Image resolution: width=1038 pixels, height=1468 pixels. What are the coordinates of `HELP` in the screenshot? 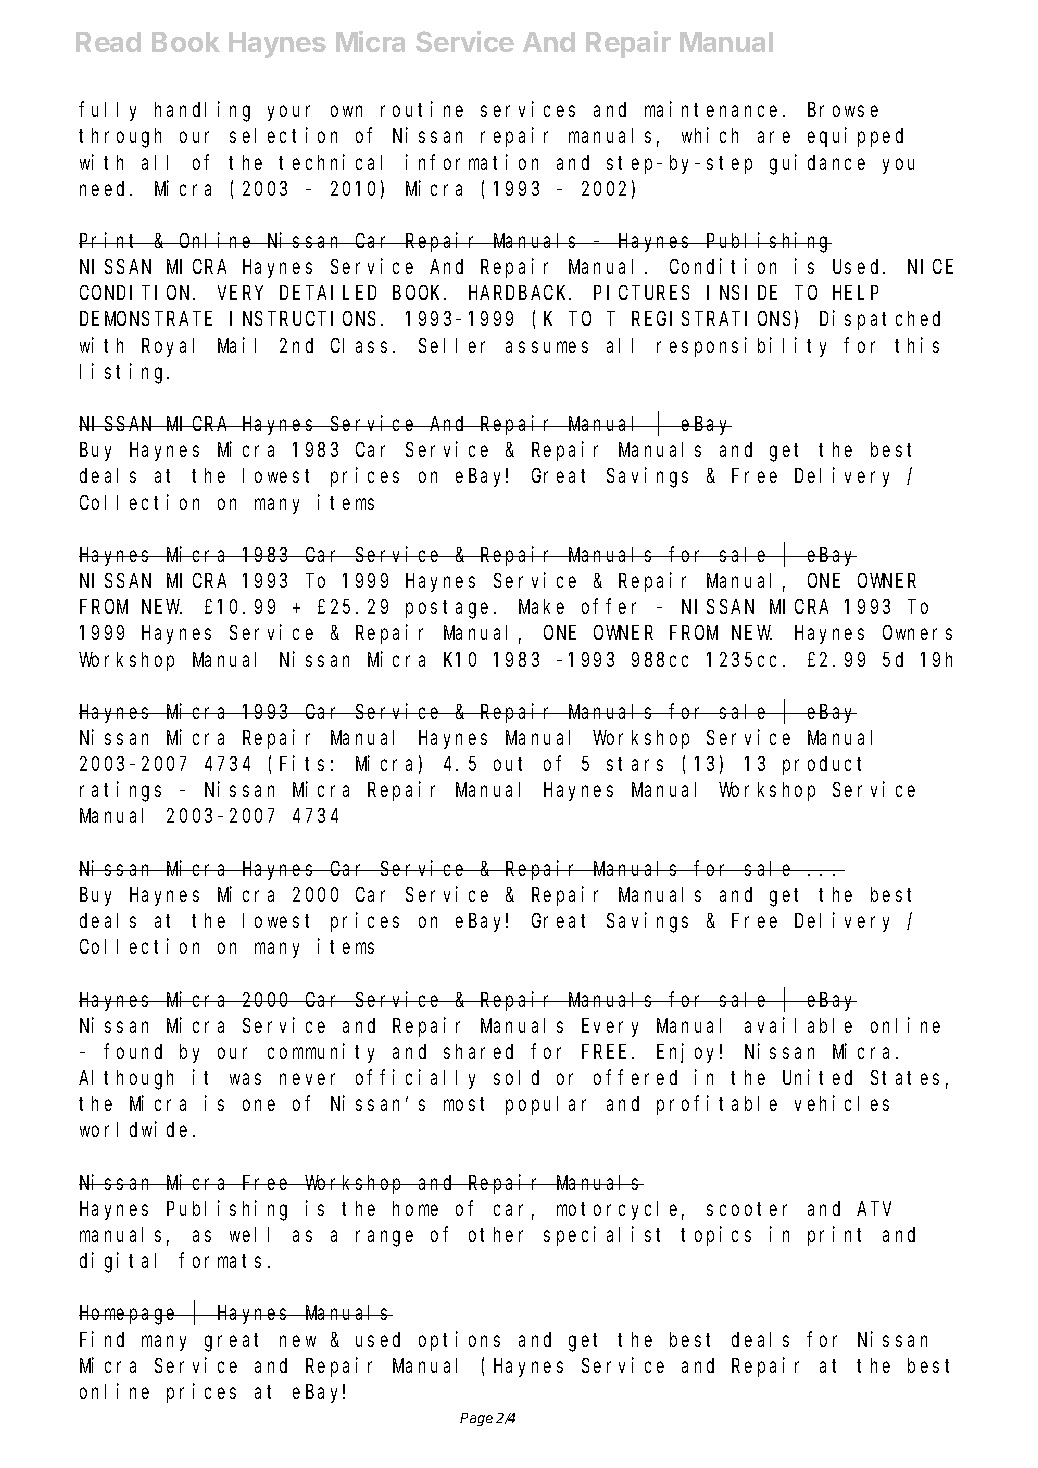 It's located at (855, 293).
